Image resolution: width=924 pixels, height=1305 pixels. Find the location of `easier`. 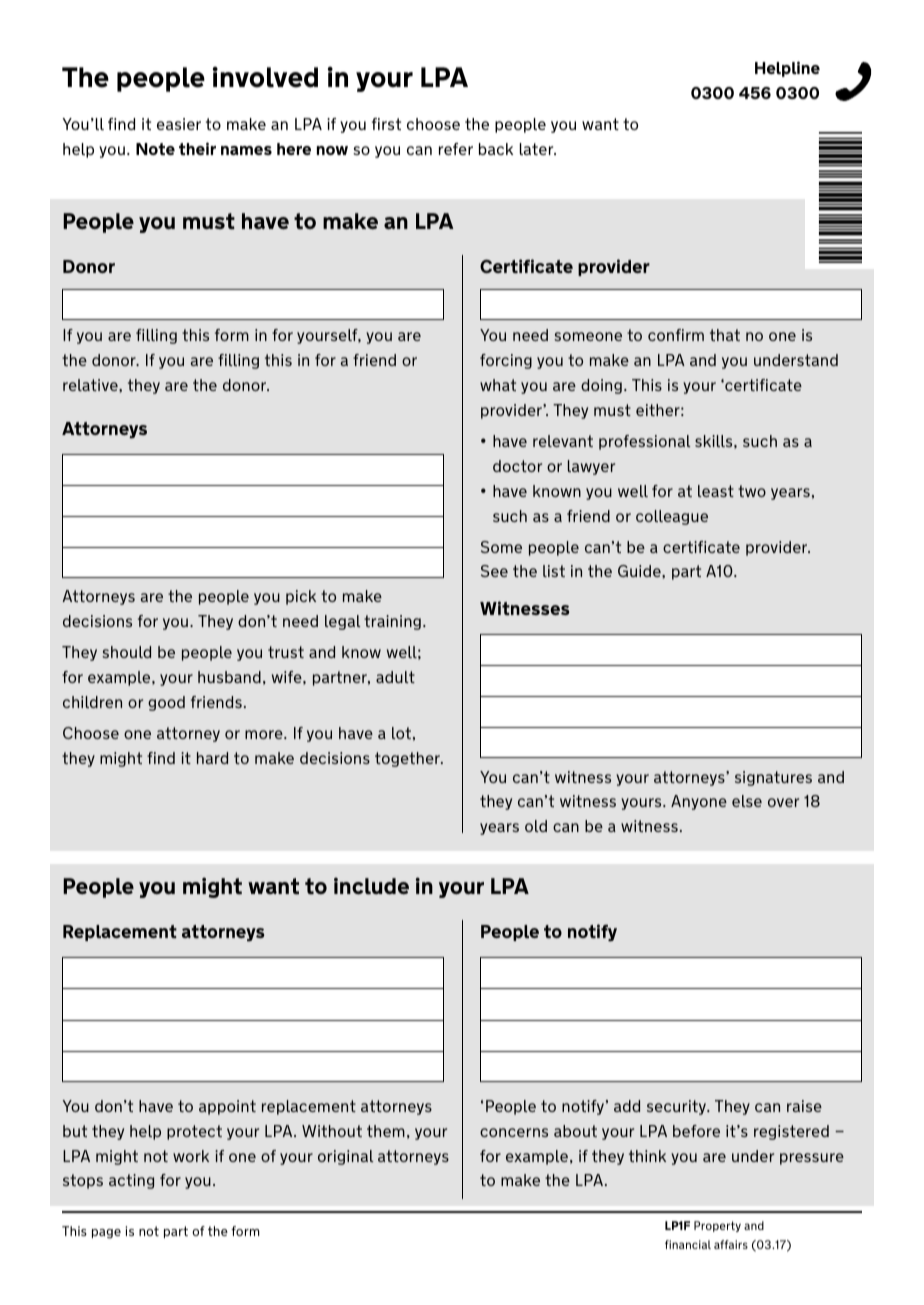

easier is located at coordinates (179, 124).
